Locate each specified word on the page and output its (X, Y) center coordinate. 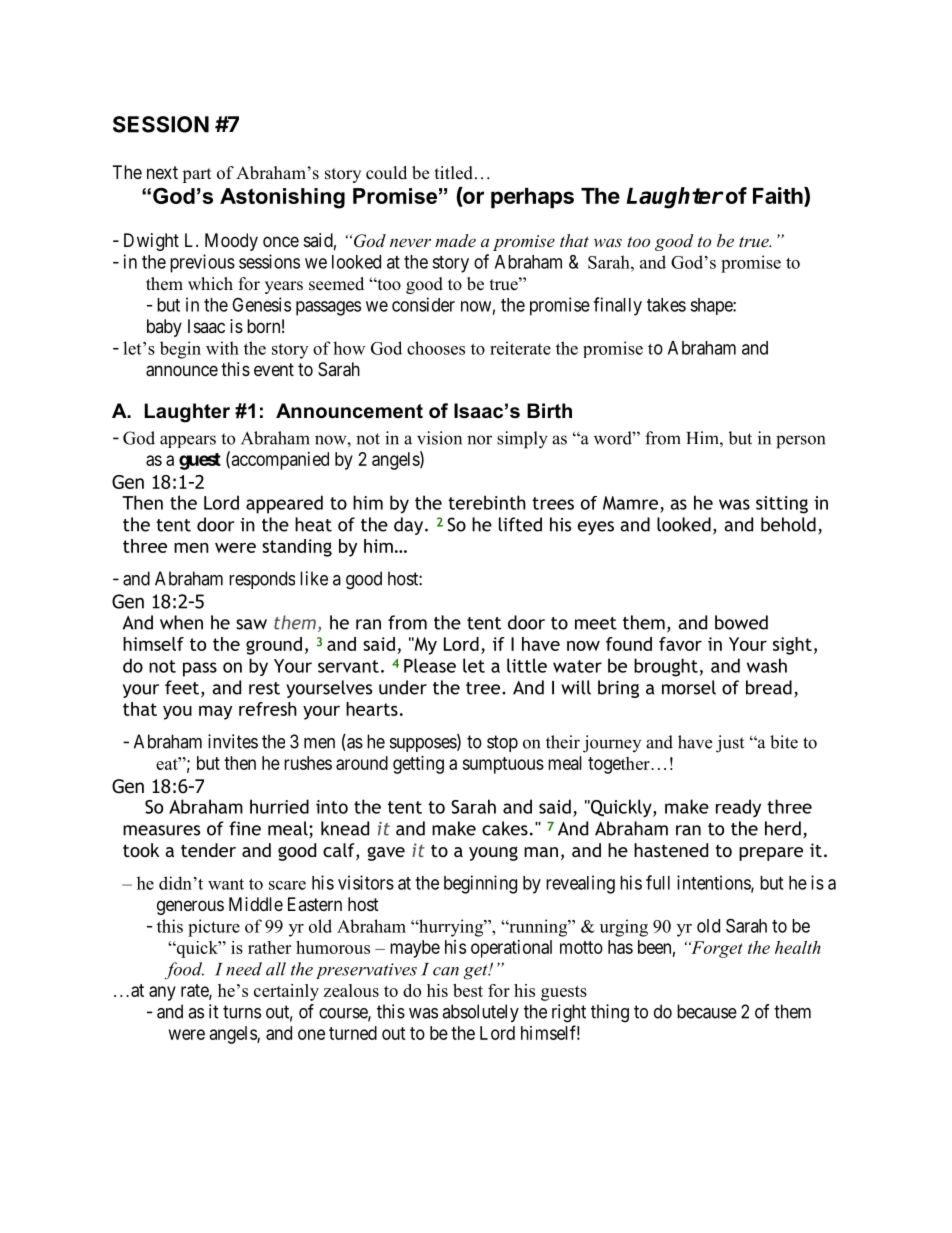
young (493, 854)
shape (712, 306)
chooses (436, 348)
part (196, 175)
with (222, 348)
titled (454, 173)
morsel (689, 687)
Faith (779, 197)
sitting (782, 505)
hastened (671, 850)
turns (242, 1012)
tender (208, 850)
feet (183, 688)
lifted (520, 524)
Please (430, 665)
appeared (284, 504)
